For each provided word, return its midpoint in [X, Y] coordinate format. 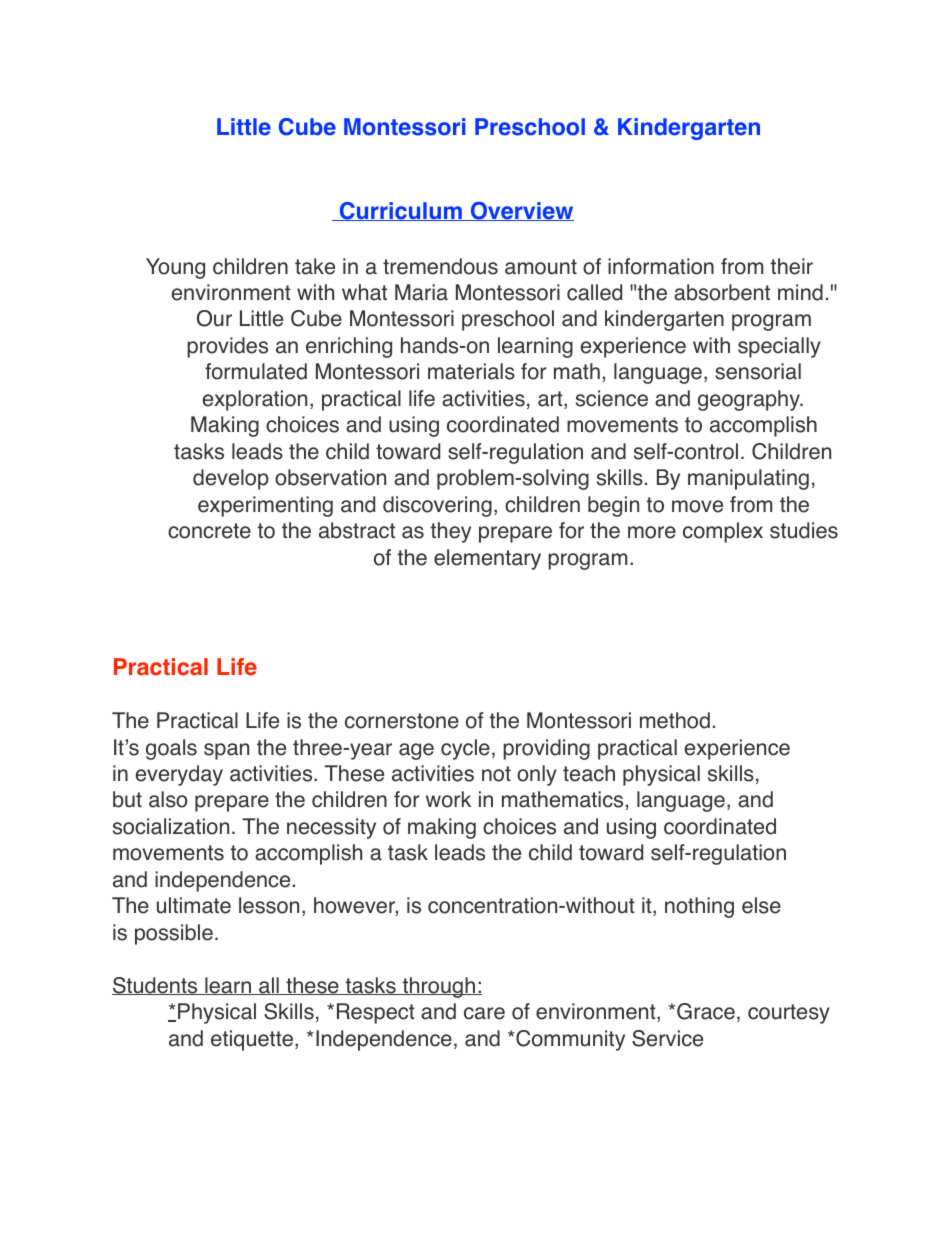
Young [175, 268]
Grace [706, 1011]
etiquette [252, 1040]
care [484, 1013]
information [661, 266]
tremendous [440, 266]
